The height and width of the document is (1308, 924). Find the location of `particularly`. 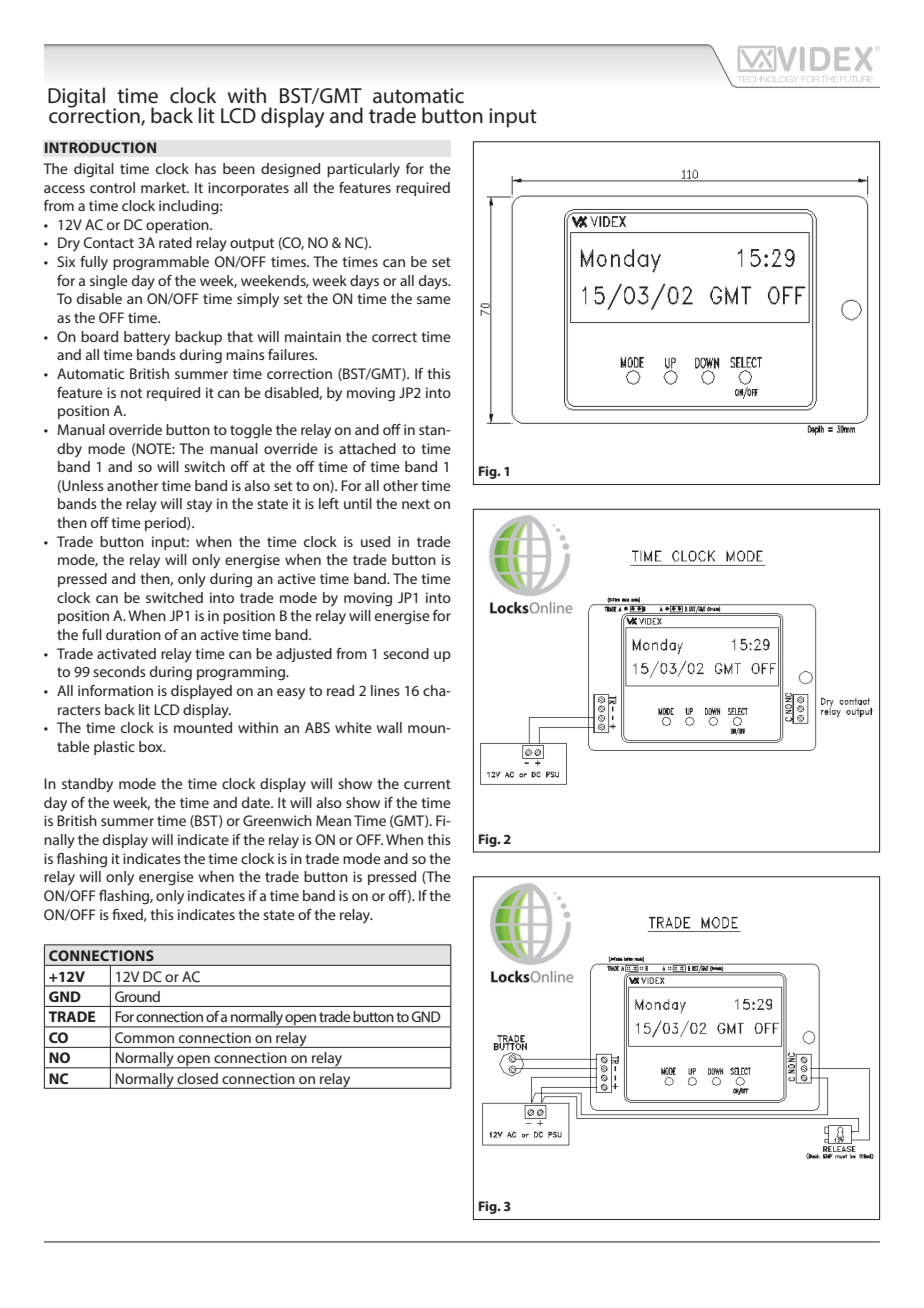

particularly is located at coordinates (363, 170).
